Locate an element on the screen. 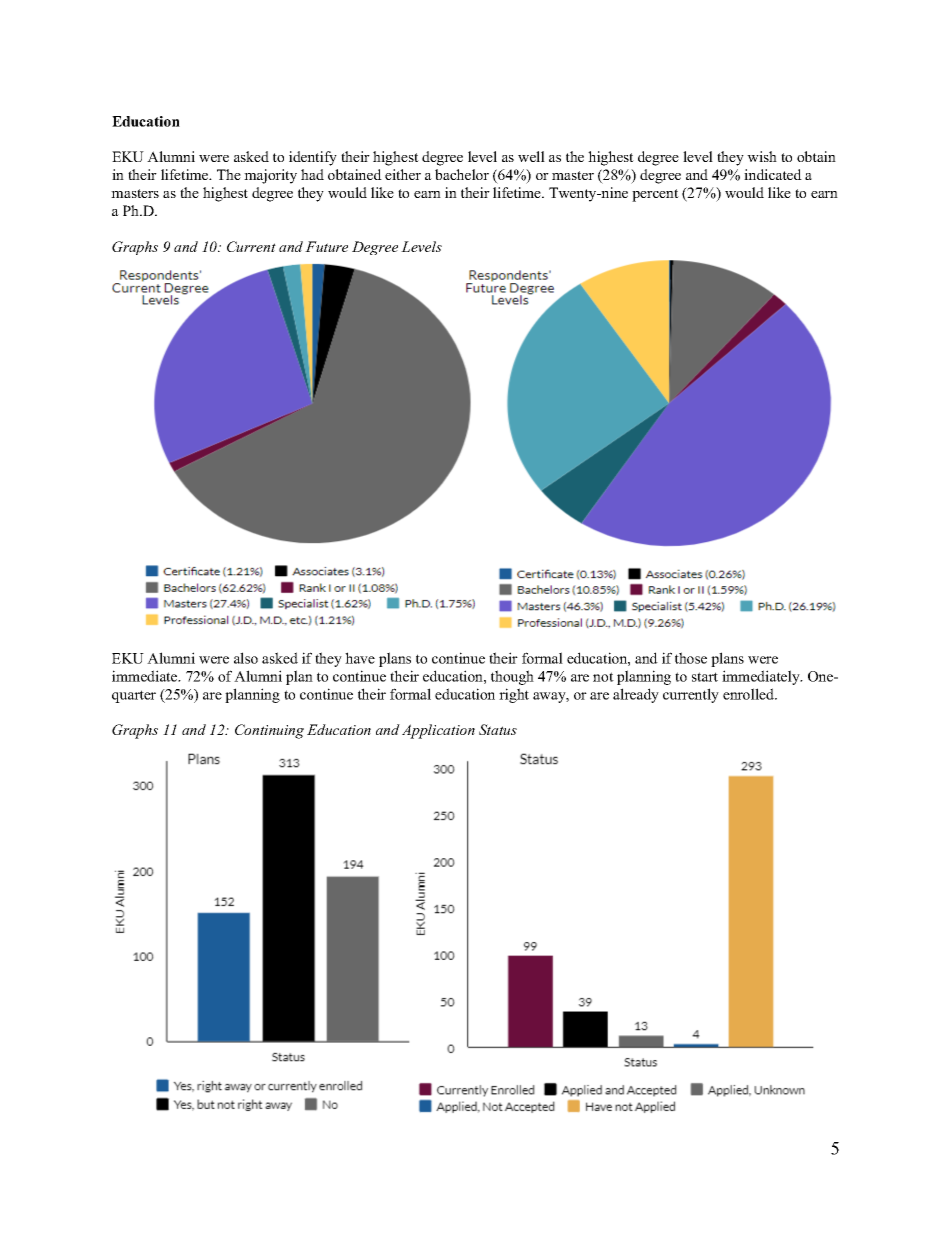  start is located at coordinates (705, 677).
